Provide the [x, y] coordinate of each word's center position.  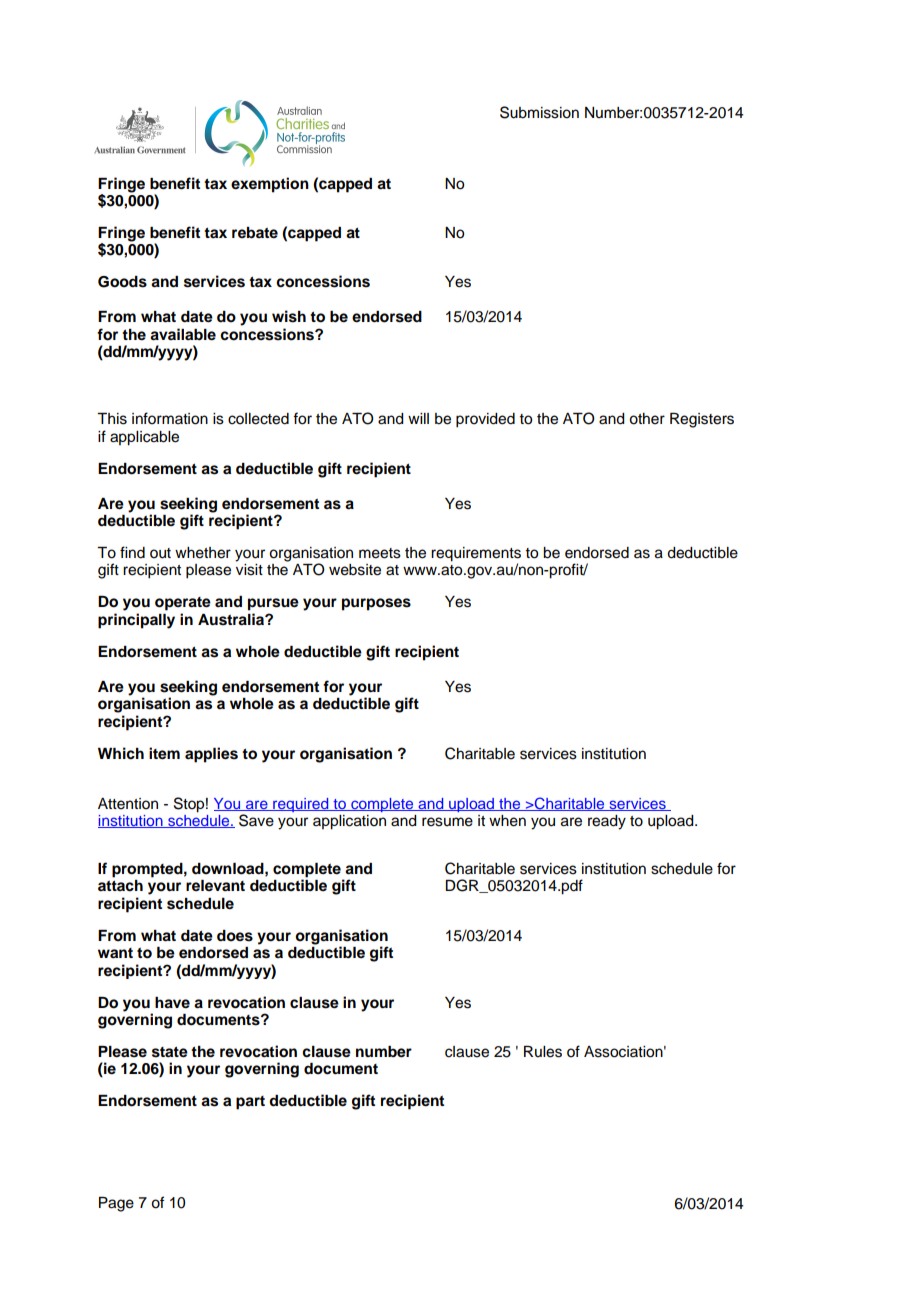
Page [116, 1204]
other [647, 419]
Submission [539, 112]
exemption [270, 185]
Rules [543, 1052]
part [250, 1103]
